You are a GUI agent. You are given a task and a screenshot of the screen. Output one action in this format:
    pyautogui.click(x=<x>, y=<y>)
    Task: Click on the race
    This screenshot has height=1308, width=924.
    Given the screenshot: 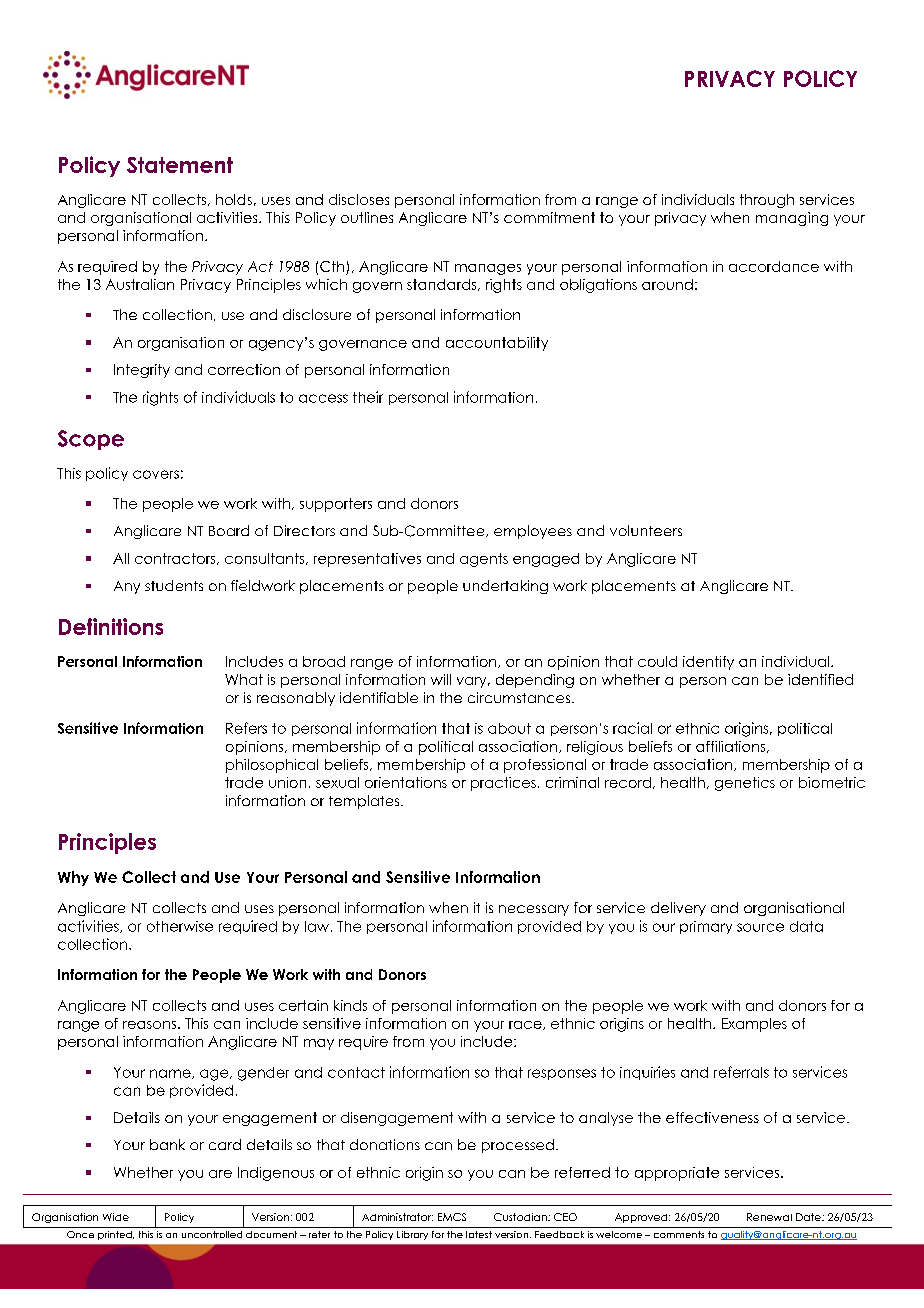 What is the action you would take?
    pyautogui.click(x=526, y=1025)
